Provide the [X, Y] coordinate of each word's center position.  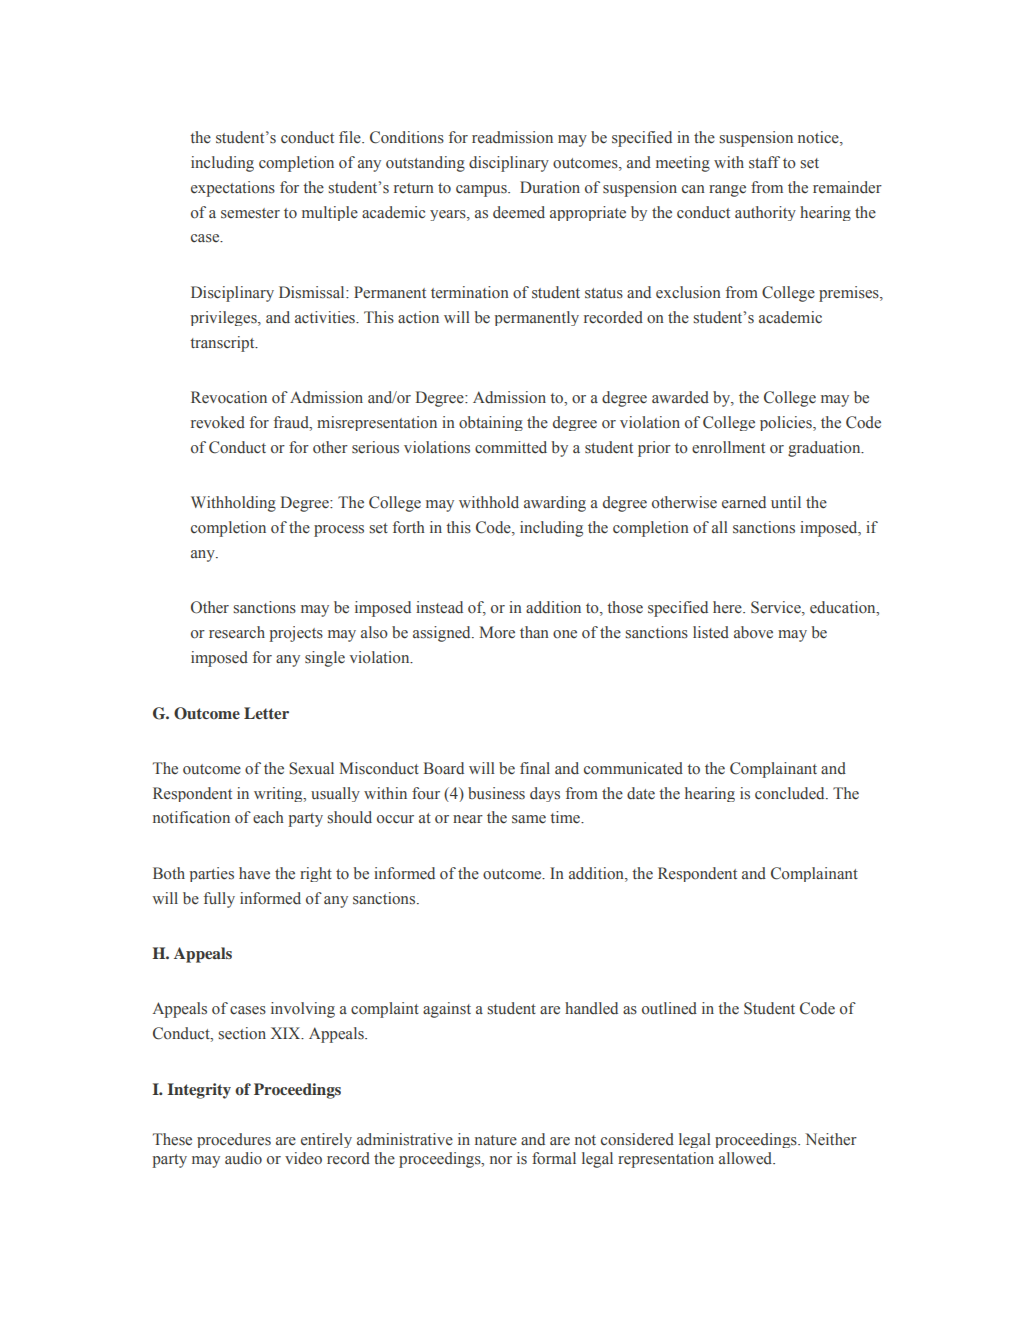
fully [219, 900]
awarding [555, 504]
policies [787, 423]
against [447, 1010]
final [535, 768]
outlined [669, 1008]
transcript [223, 344]
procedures [234, 1140]
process [339, 531]
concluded [791, 793]
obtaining [491, 423]
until [786, 502]
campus [482, 191]
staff [764, 162]
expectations [233, 189]
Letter [266, 713]
